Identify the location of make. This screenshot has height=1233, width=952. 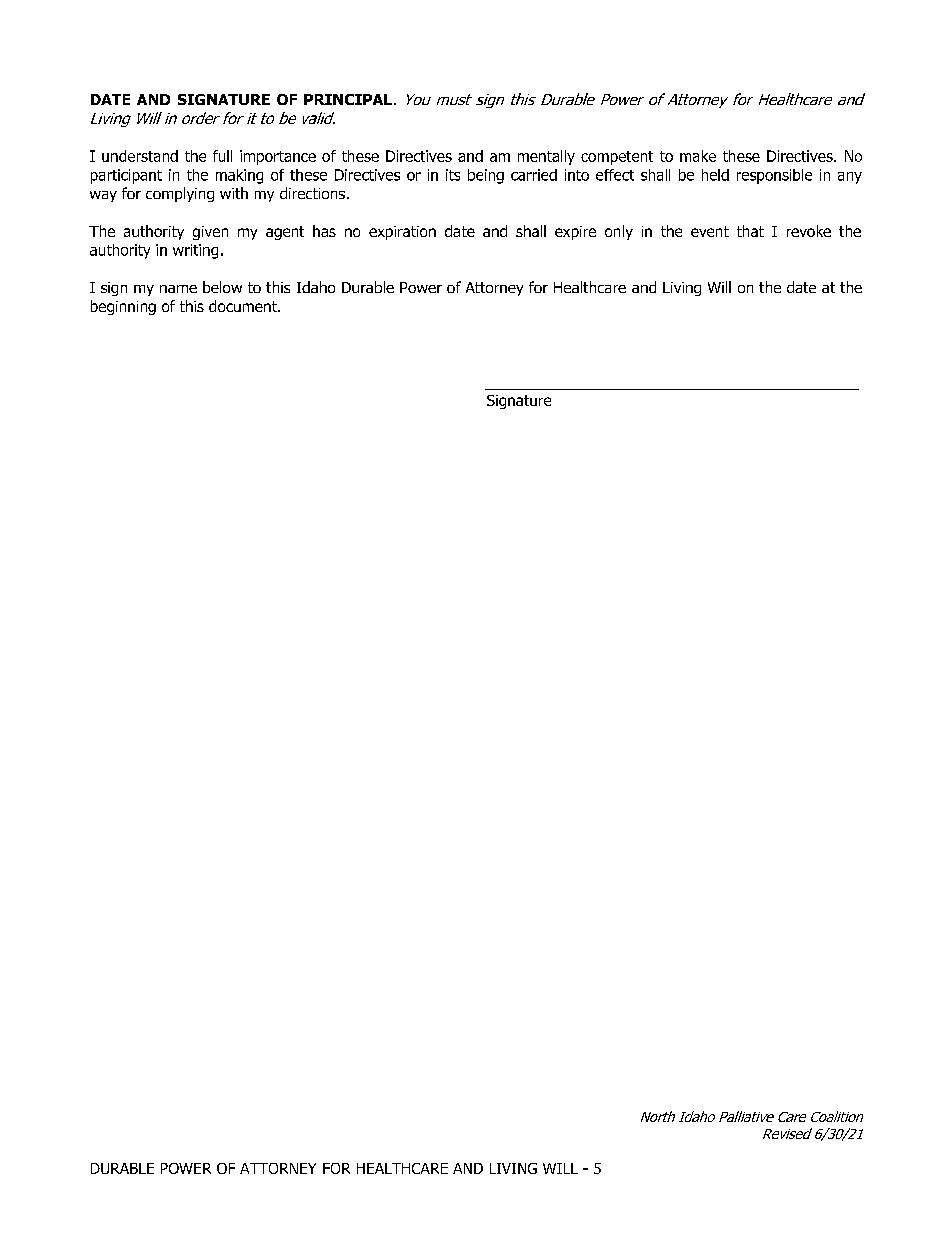
(698, 156).
